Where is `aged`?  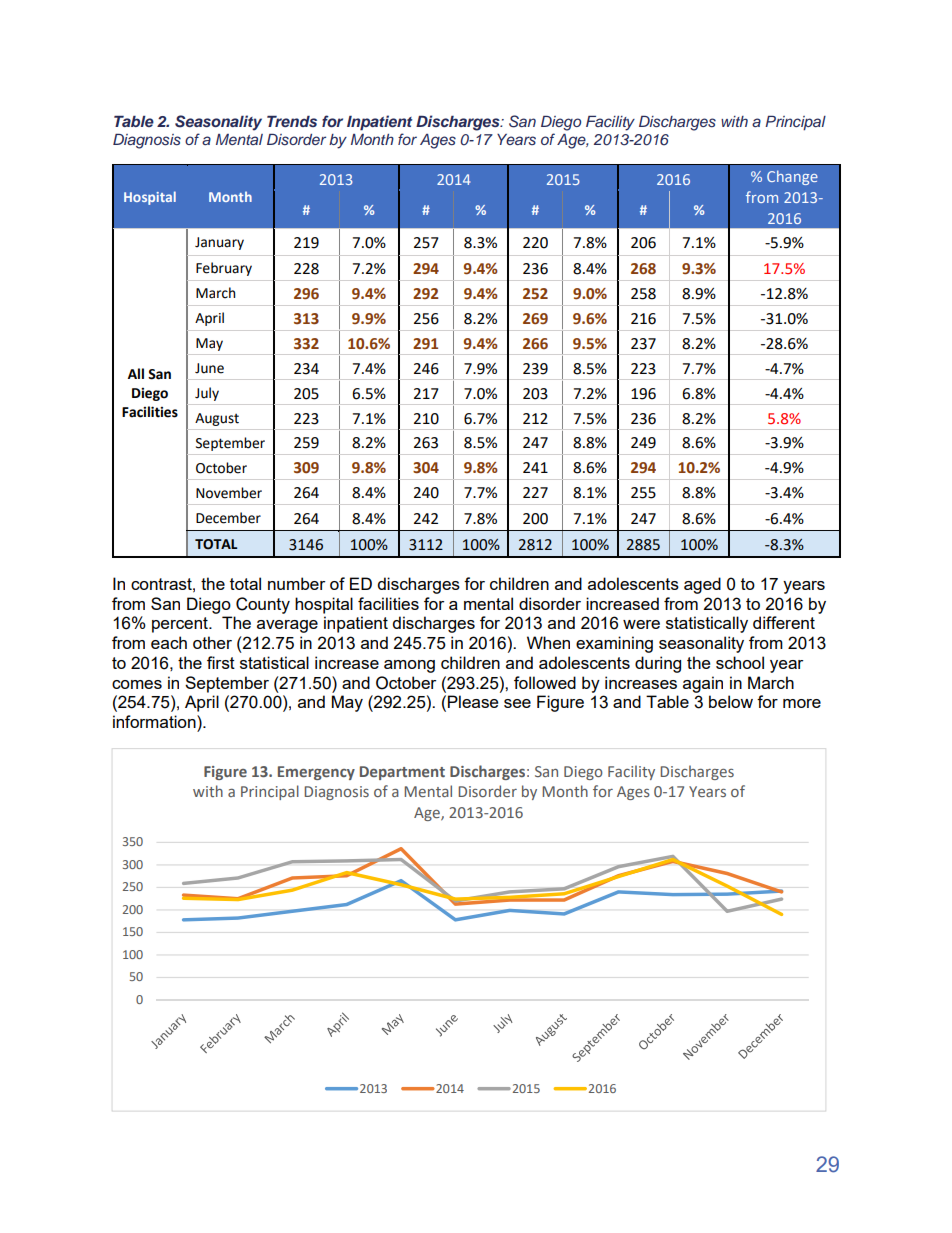 aged is located at coordinates (702, 585).
